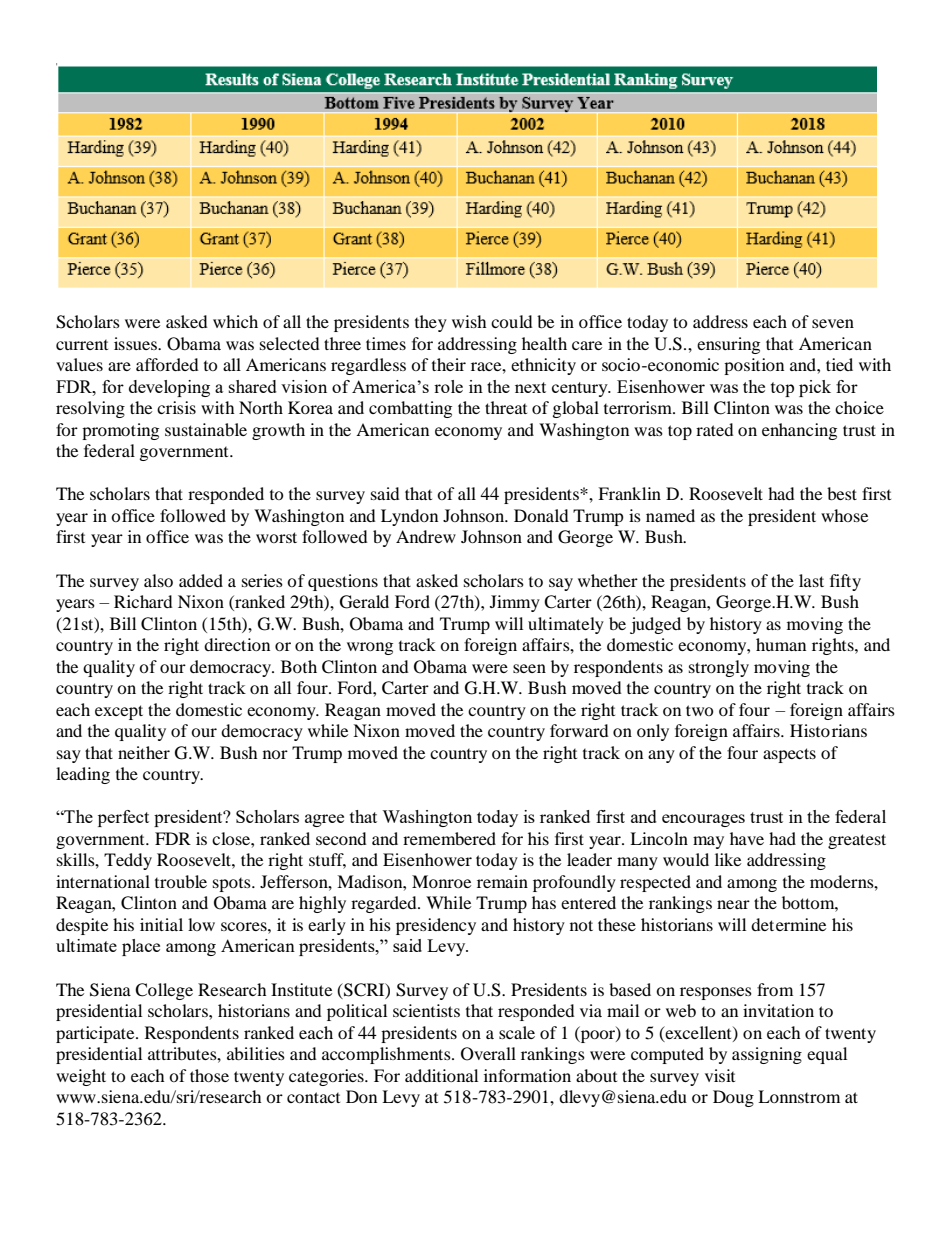  I want to click on additional, so click(441, 1075).
